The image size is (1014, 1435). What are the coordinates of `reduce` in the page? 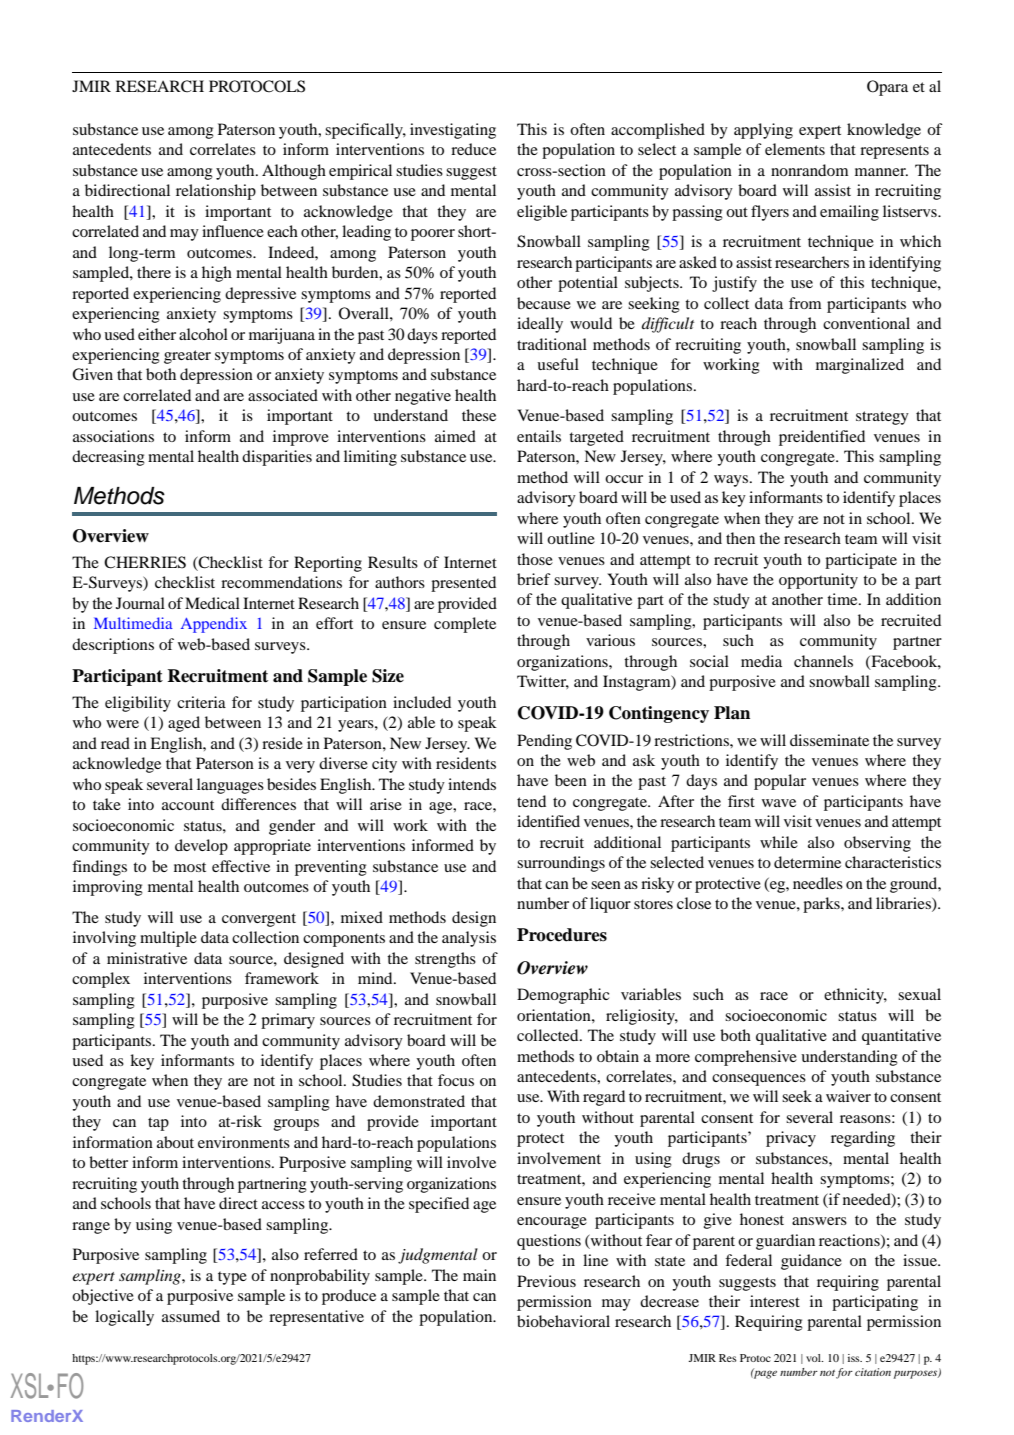 It's located at (473, 149).
